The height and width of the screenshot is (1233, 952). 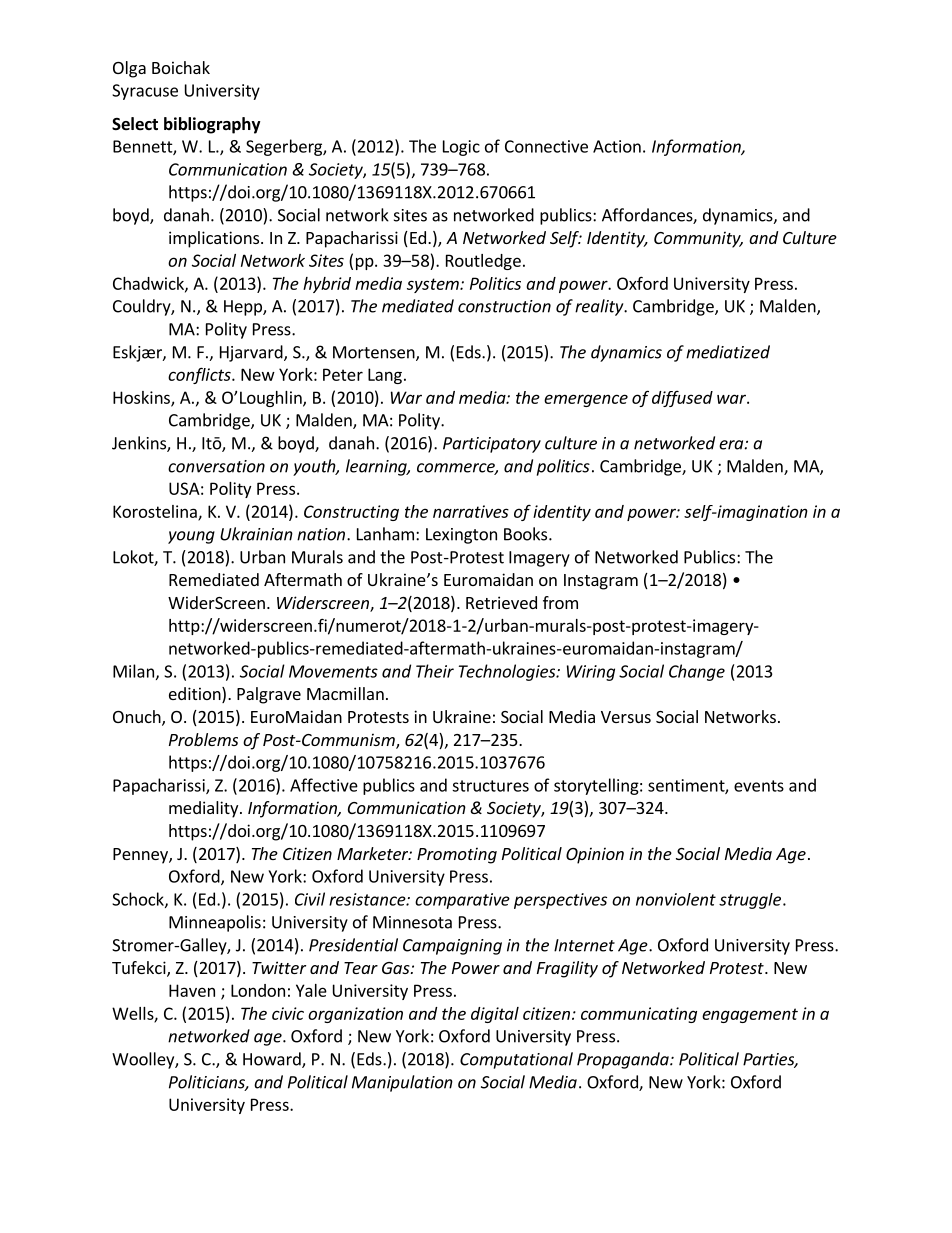 What do you see at coordinates (617, 146) in the screenshot?
I see `Action` at bounding box center [617, 146].
